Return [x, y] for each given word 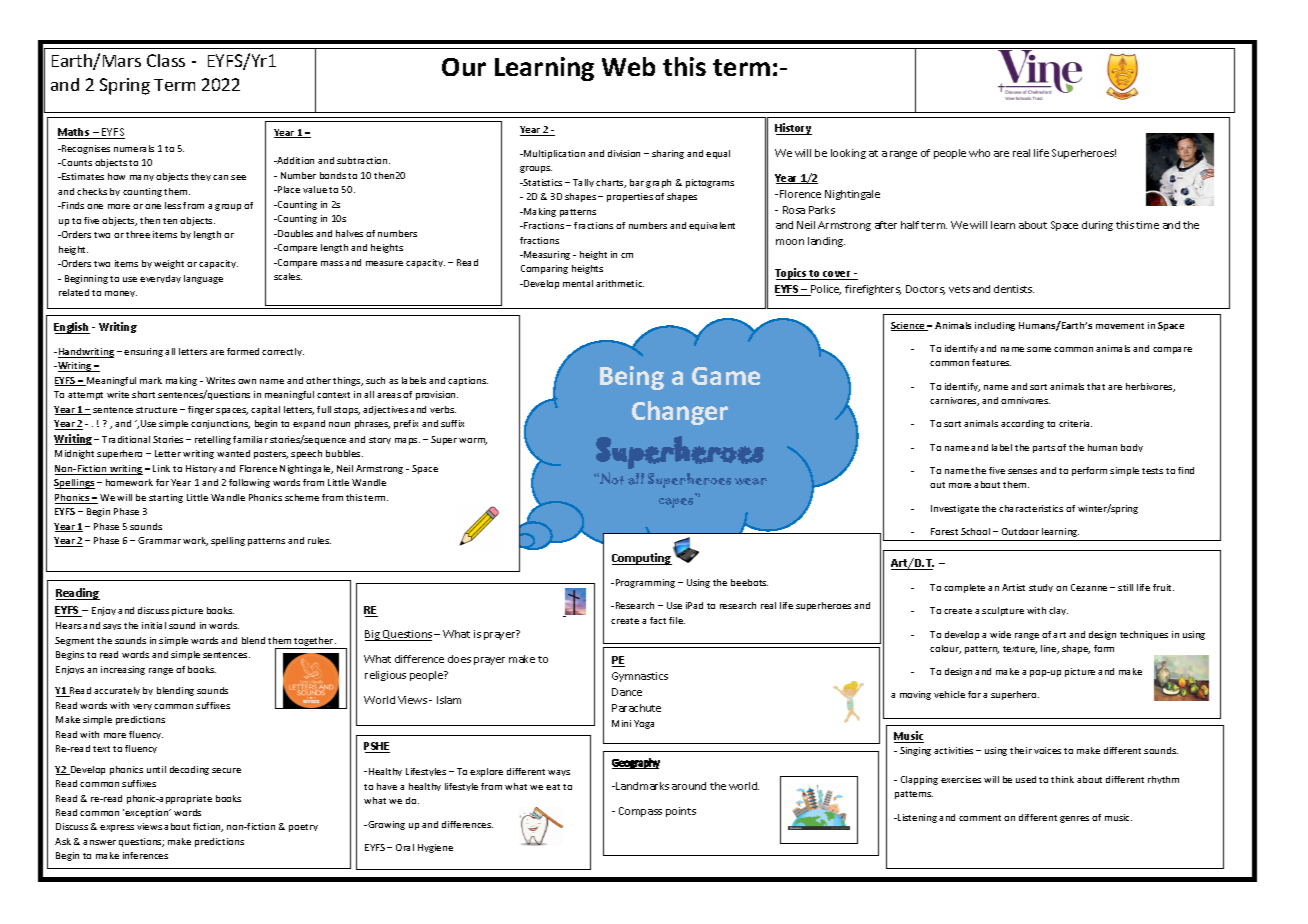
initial [154, 625]
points [681, 812]
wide [1000, 634]
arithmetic [620, 283]
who [979, 153]
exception [148, 813]
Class [166, 60]
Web [628, 66]
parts [1044, 449]
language [203, 279]
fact [658, 620]
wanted [233, 453]
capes [676, 503]
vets [959, 289]
